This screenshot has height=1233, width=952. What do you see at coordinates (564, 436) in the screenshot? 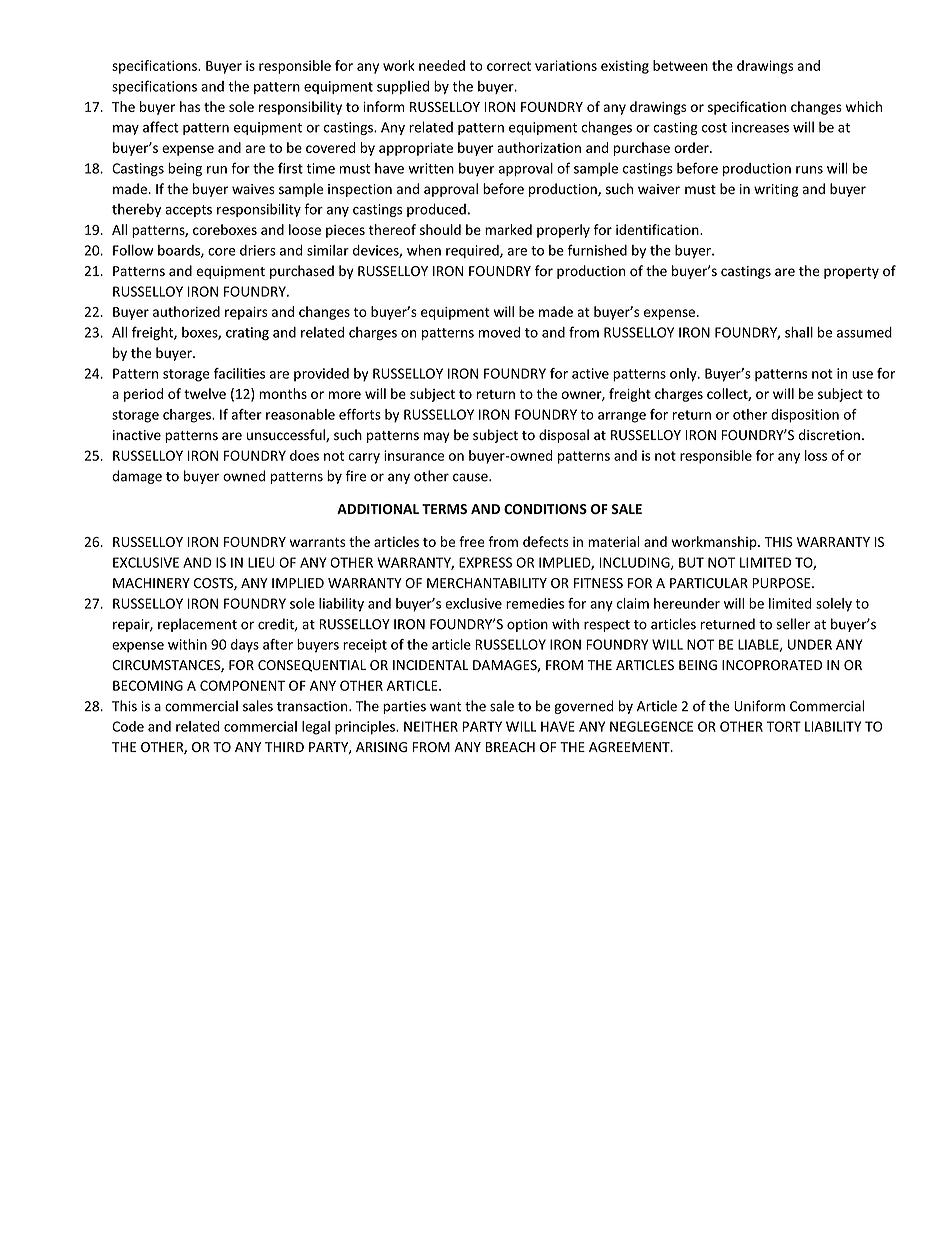
I see `disposal` at bounding box center [564, 436].
